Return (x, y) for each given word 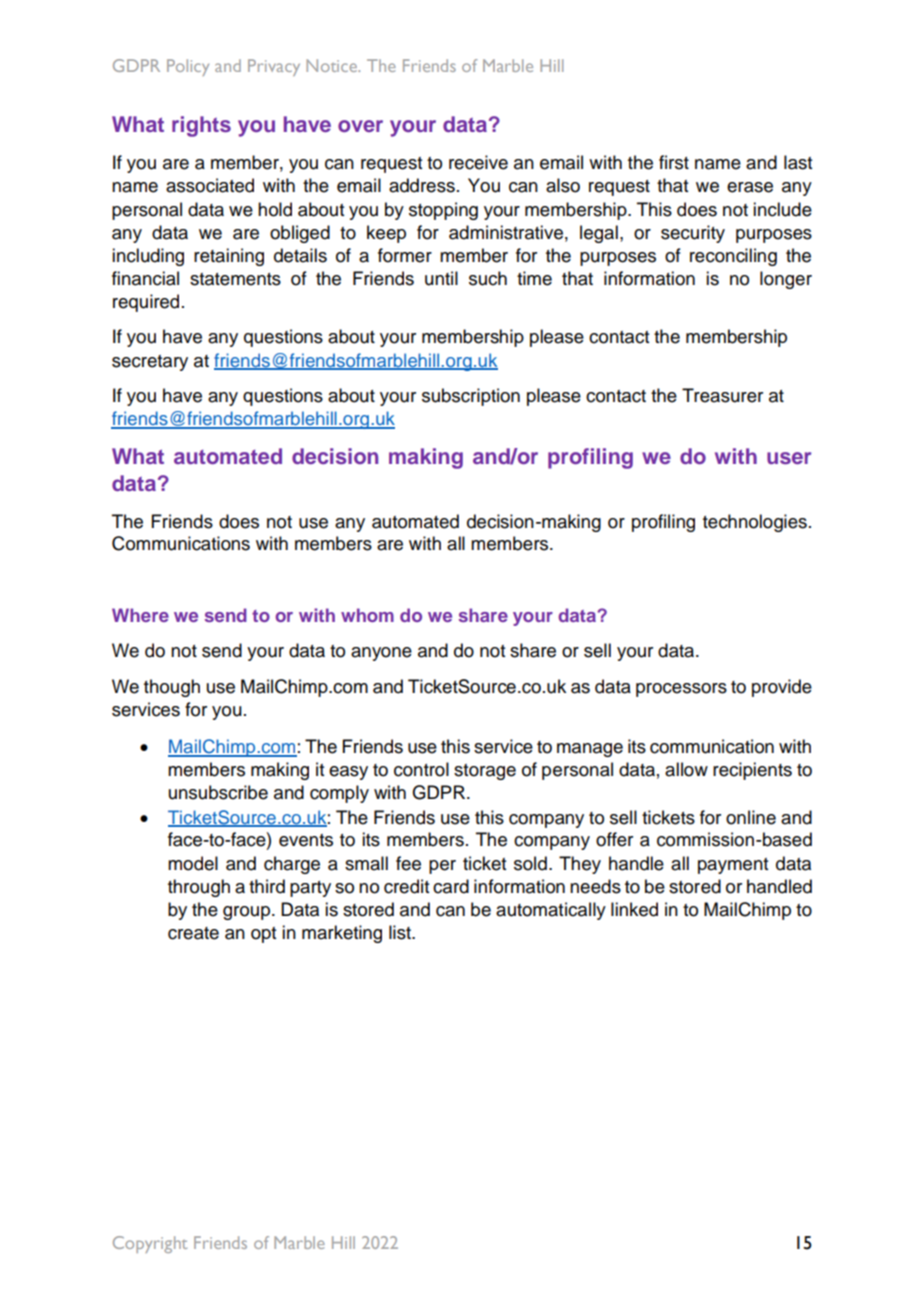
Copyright (150, 1244)
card (451, 886)
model (193, 863)
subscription (471, 397)
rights (201, 126)
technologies (755, 523)
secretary (150, 363)
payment (733, 866)
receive (478, 162)
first (674, 162)
